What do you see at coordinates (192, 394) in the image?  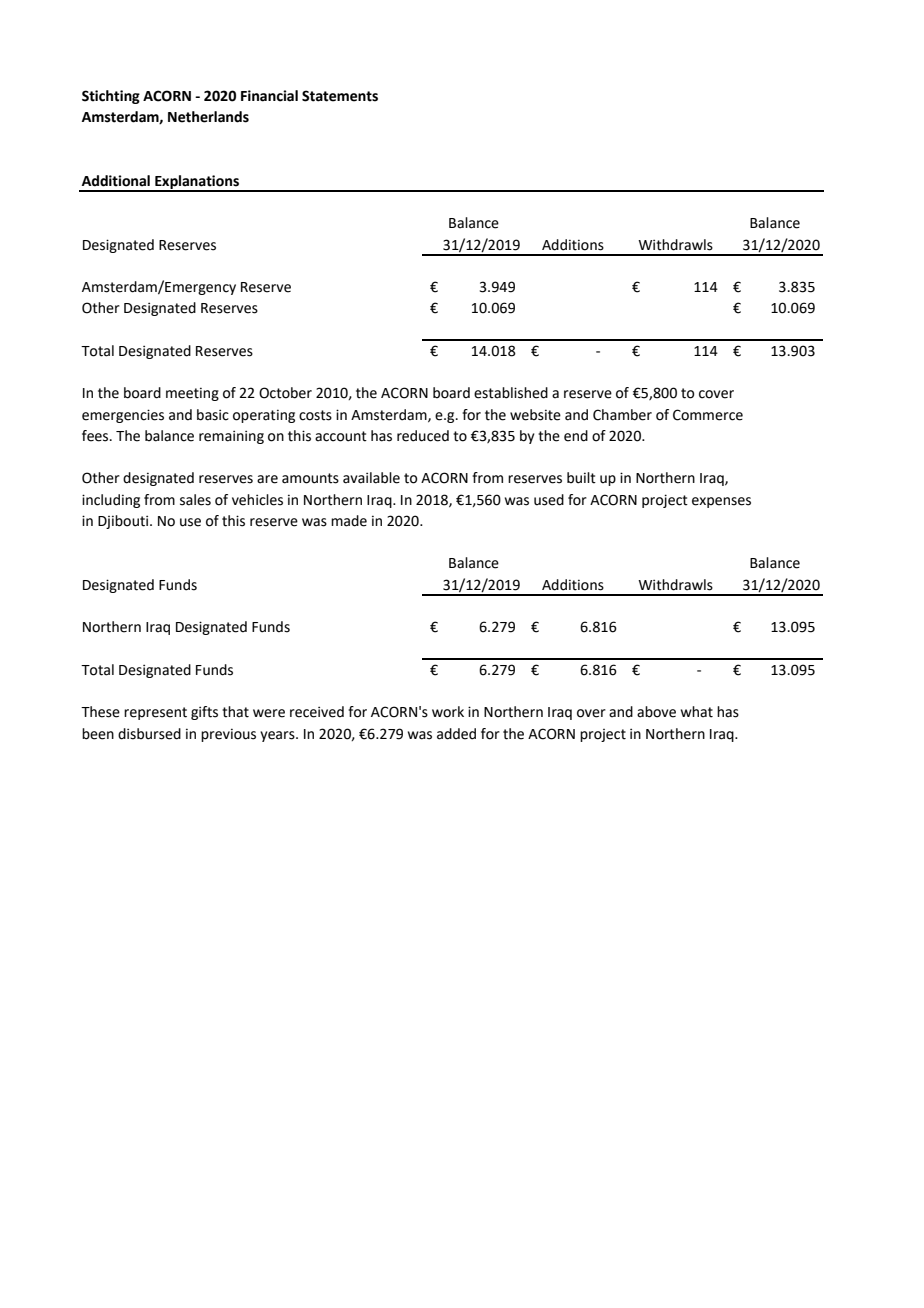 I see `meeting` at bounding box center [192, 394].
